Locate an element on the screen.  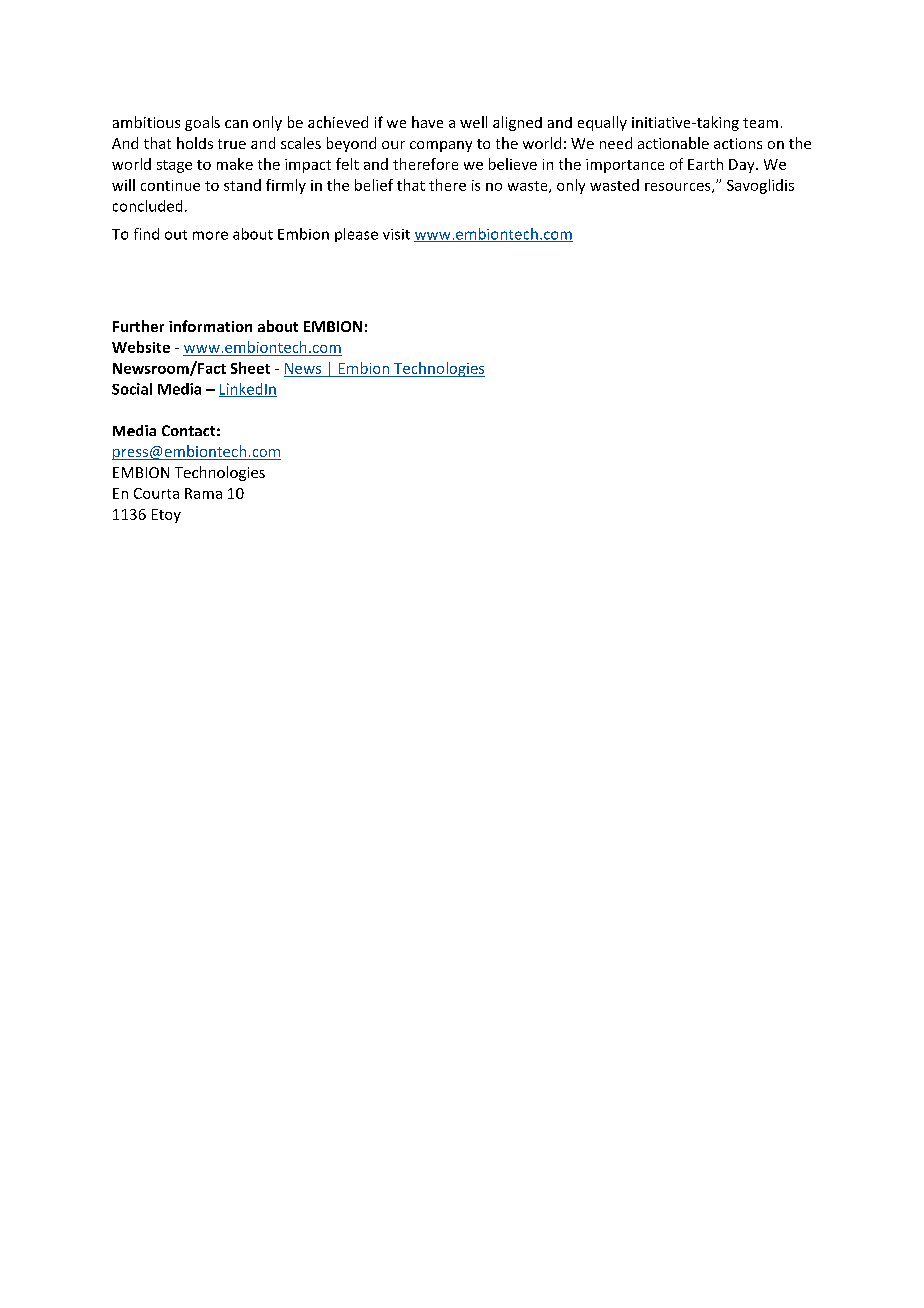
Social is located at coordinates (132, 389).
